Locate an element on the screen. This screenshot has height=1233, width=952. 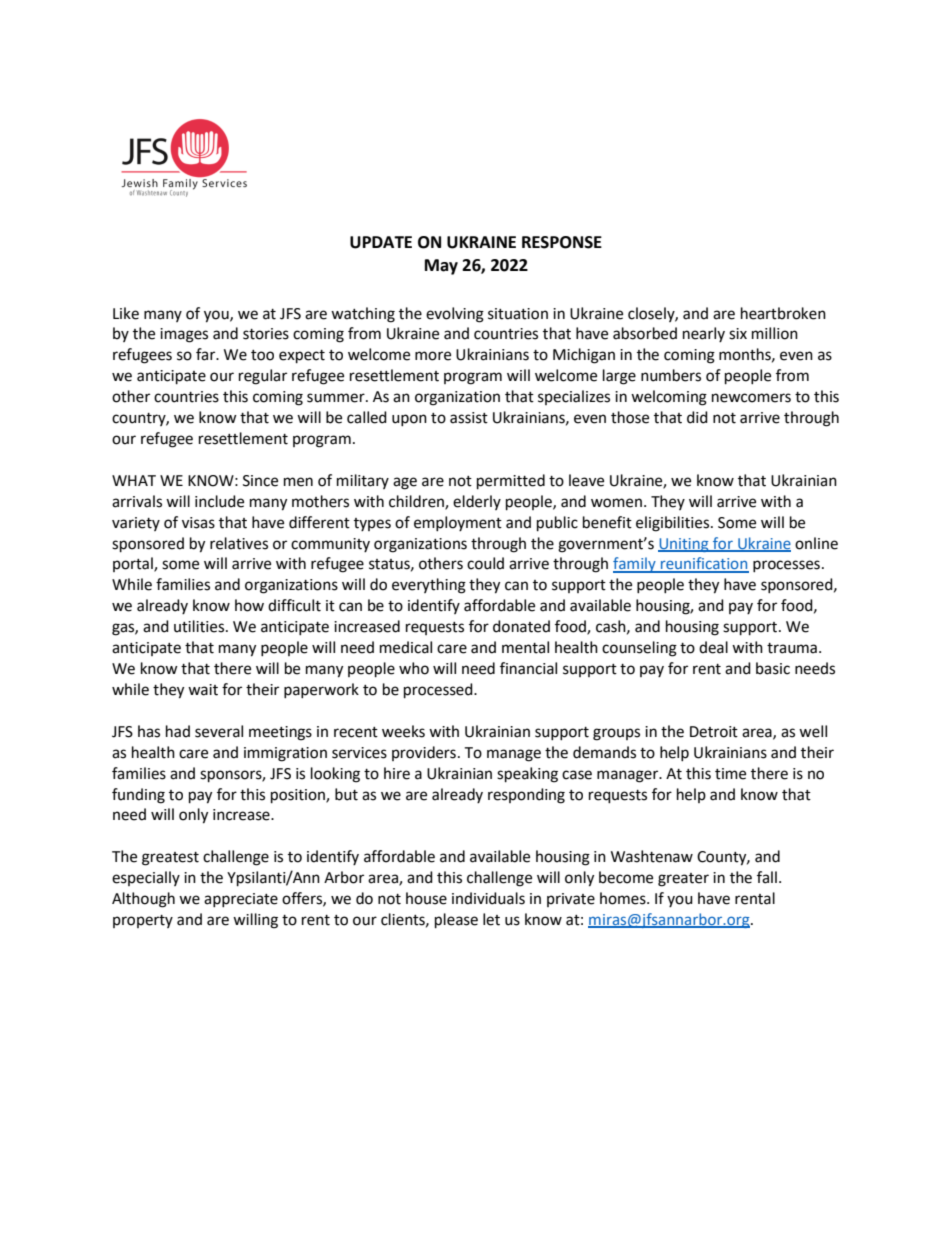
providers is located at coordinates (424, 753).
